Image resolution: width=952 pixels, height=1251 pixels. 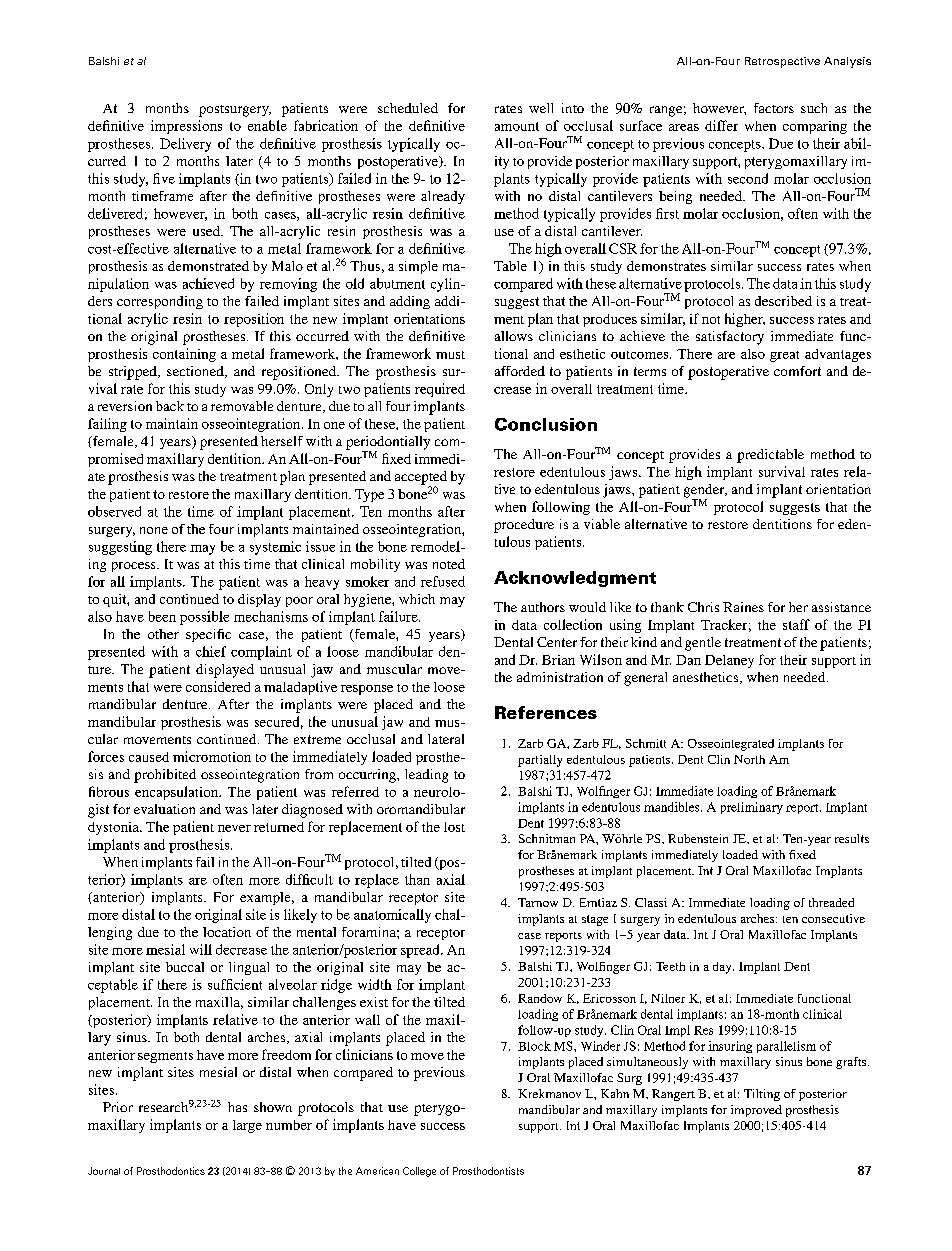 I want to click on must, so click(x=450, y=355).
